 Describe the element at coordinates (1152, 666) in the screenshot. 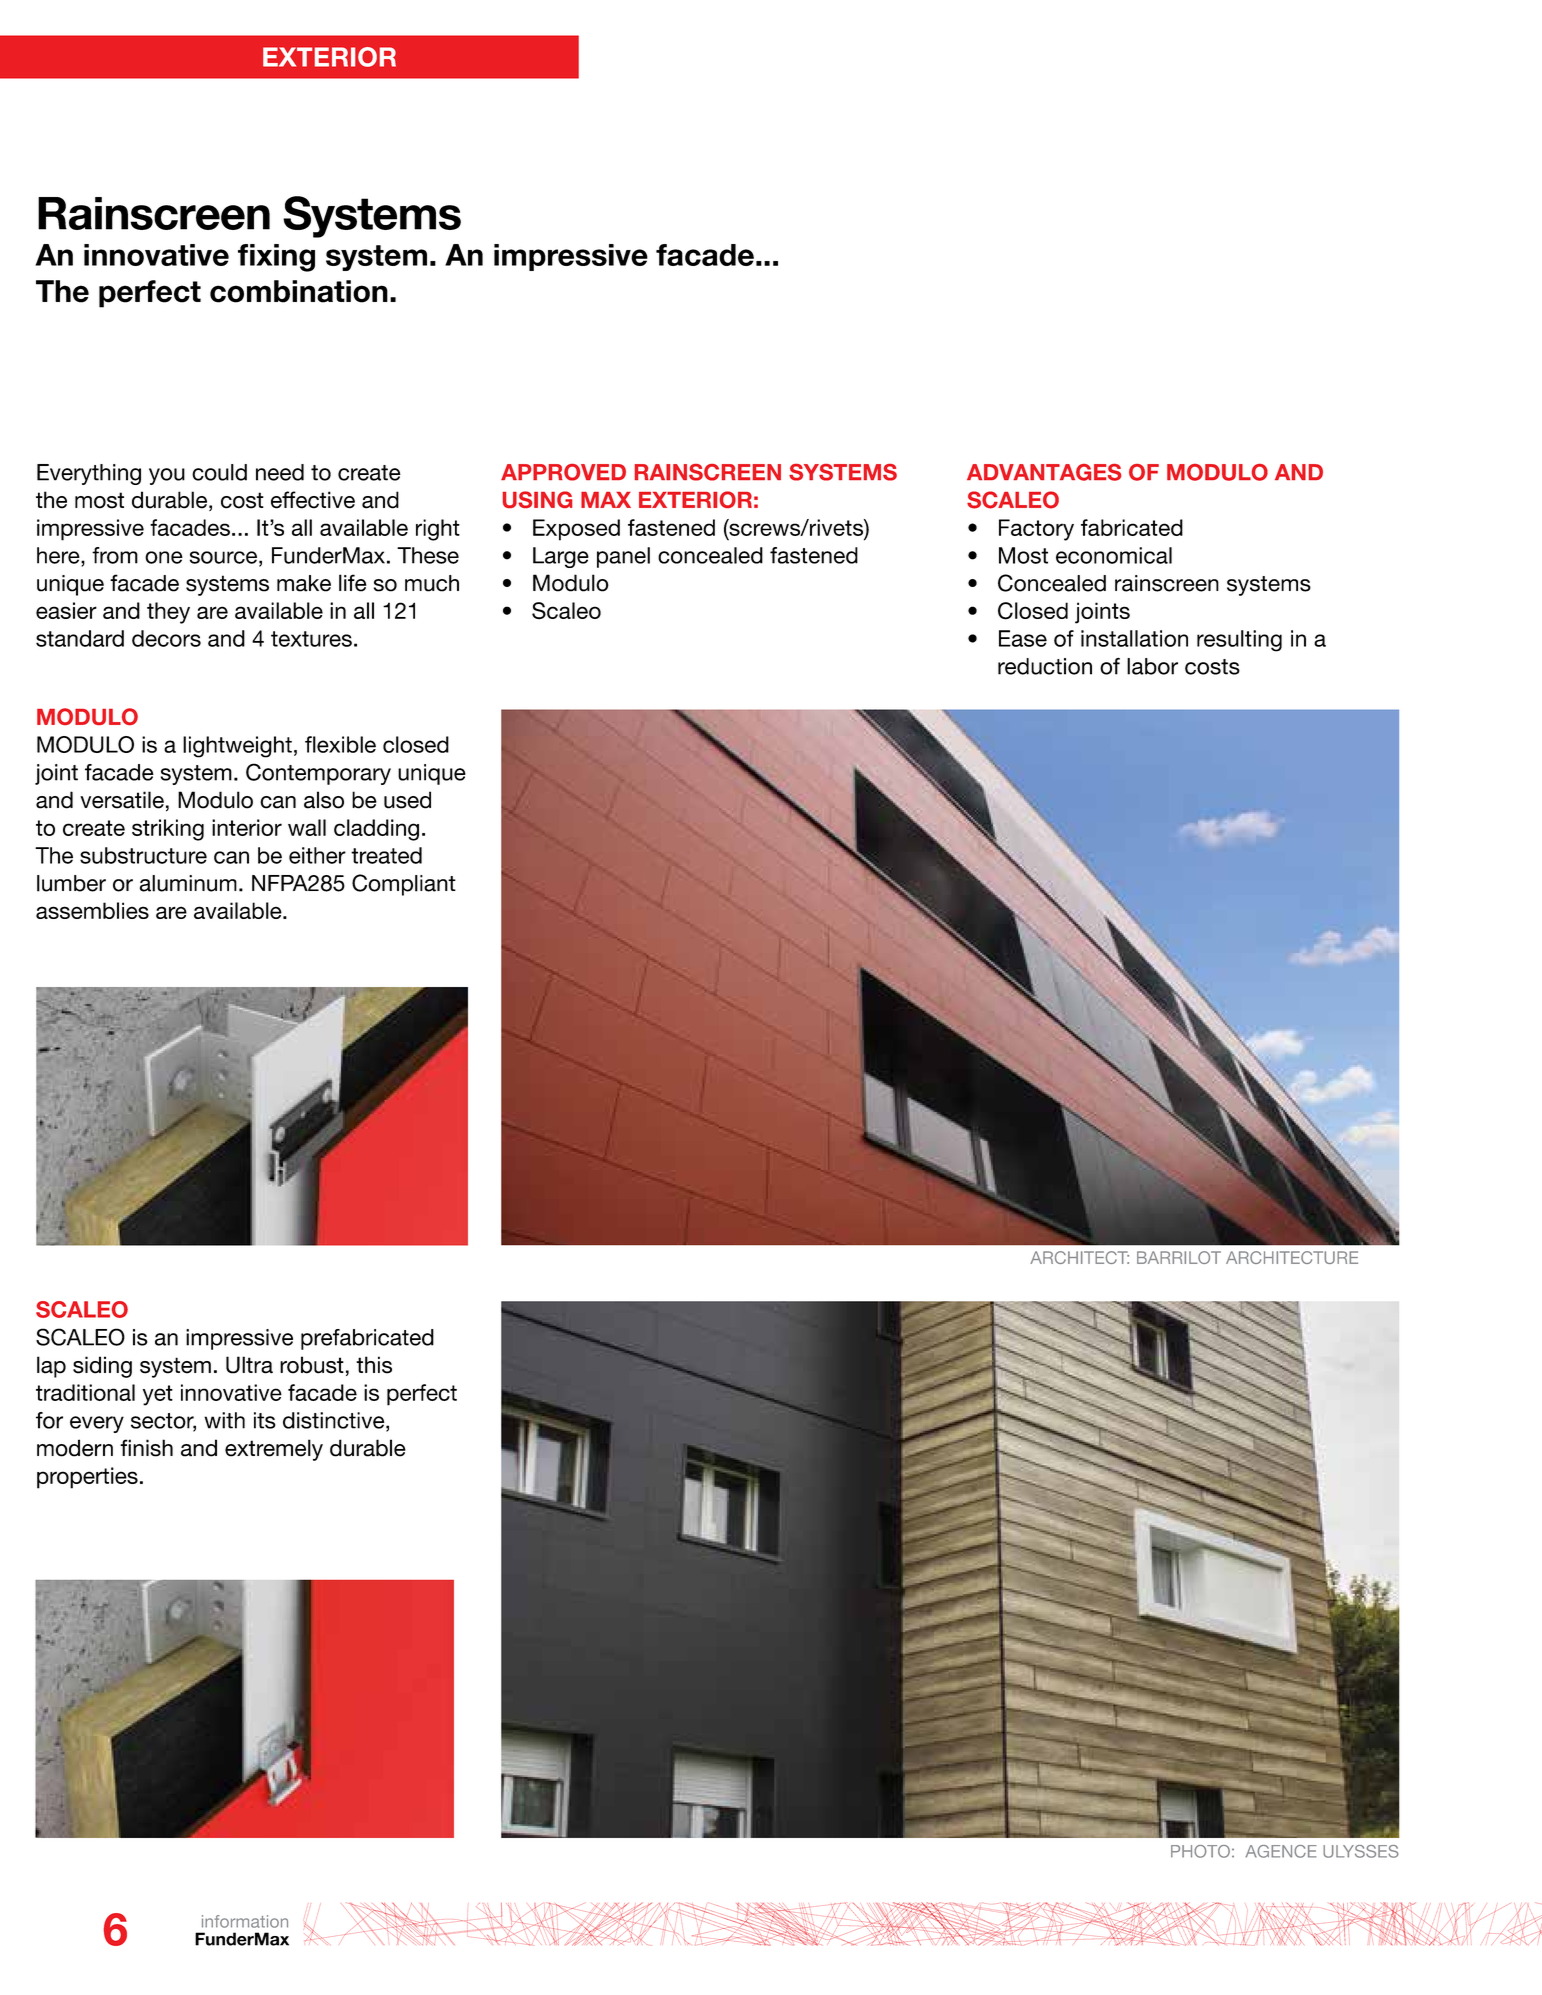

I see `labor` at that location.
